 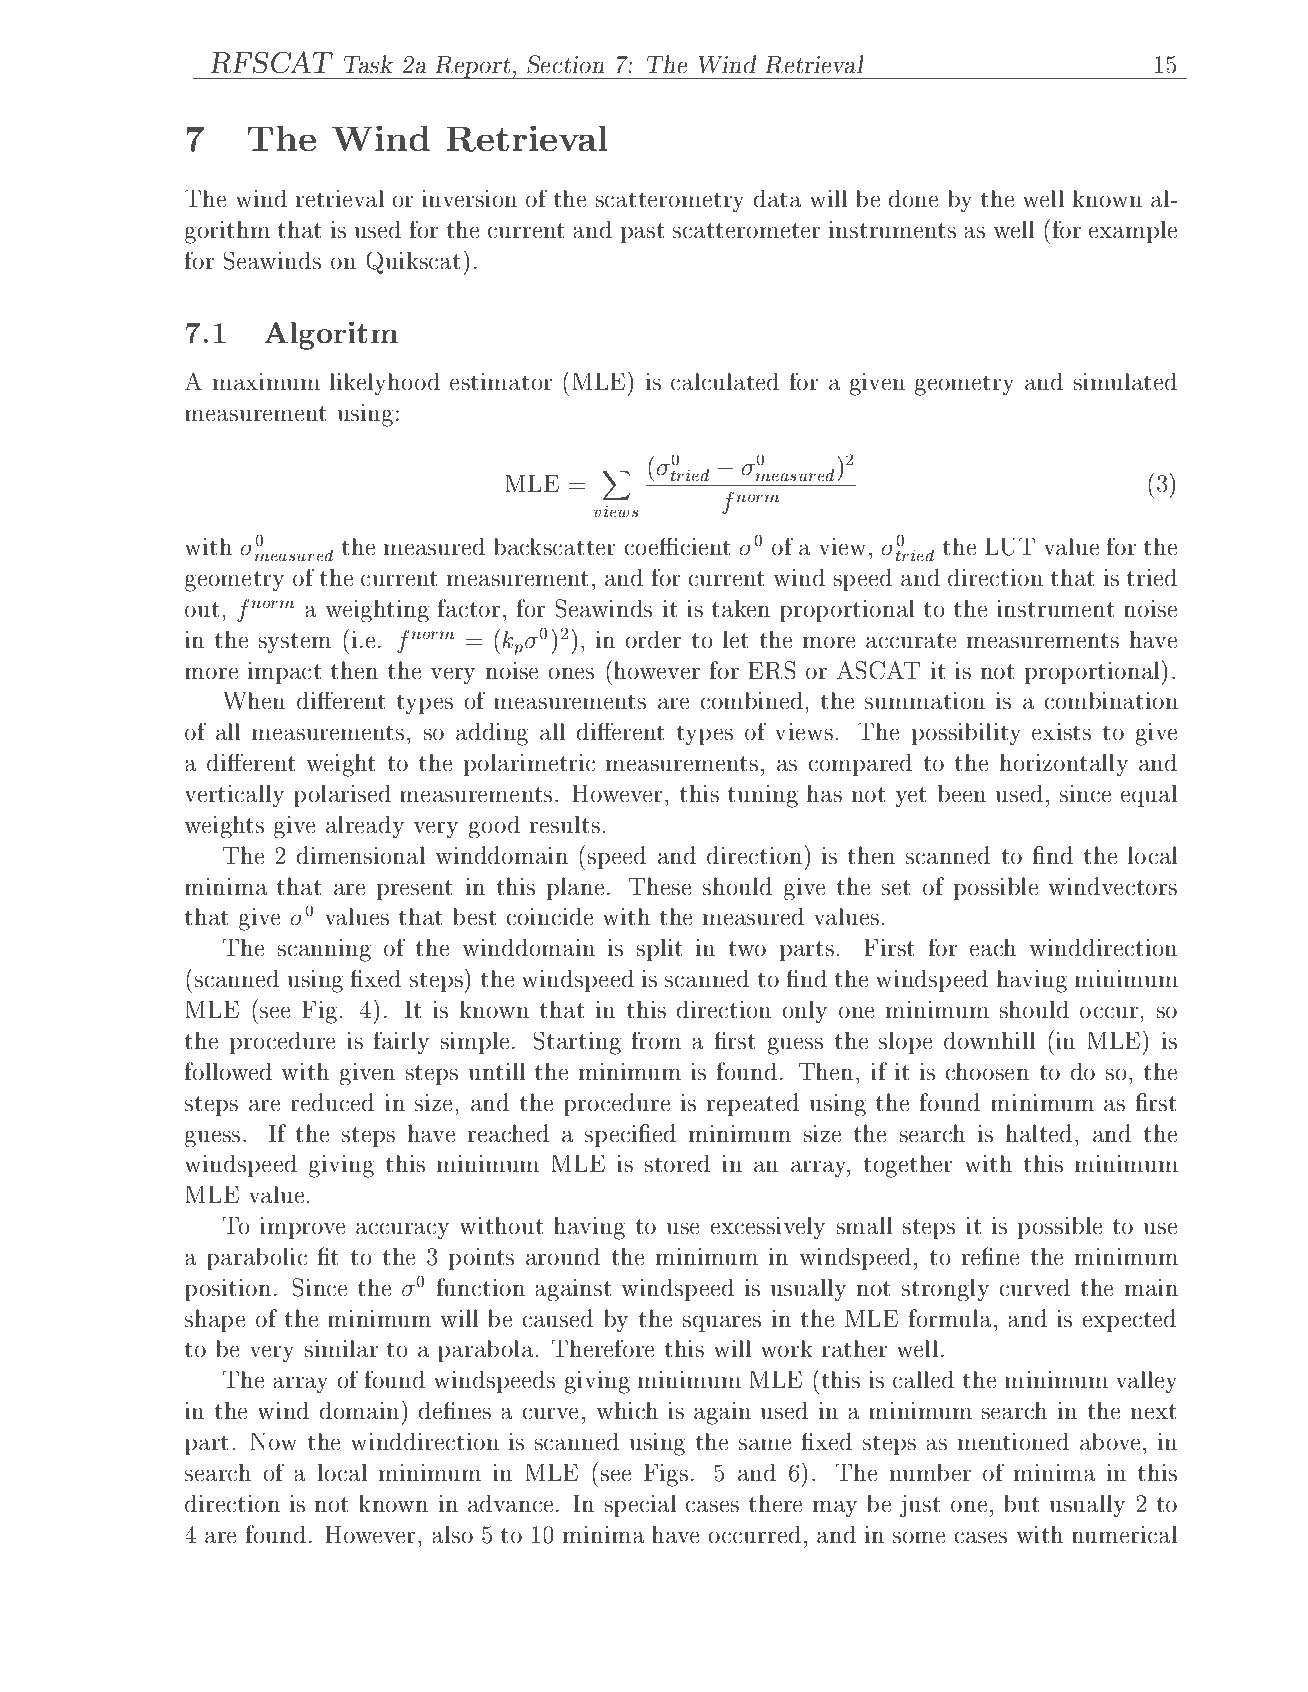 I want to click on done, so click(x=913, y=199).
